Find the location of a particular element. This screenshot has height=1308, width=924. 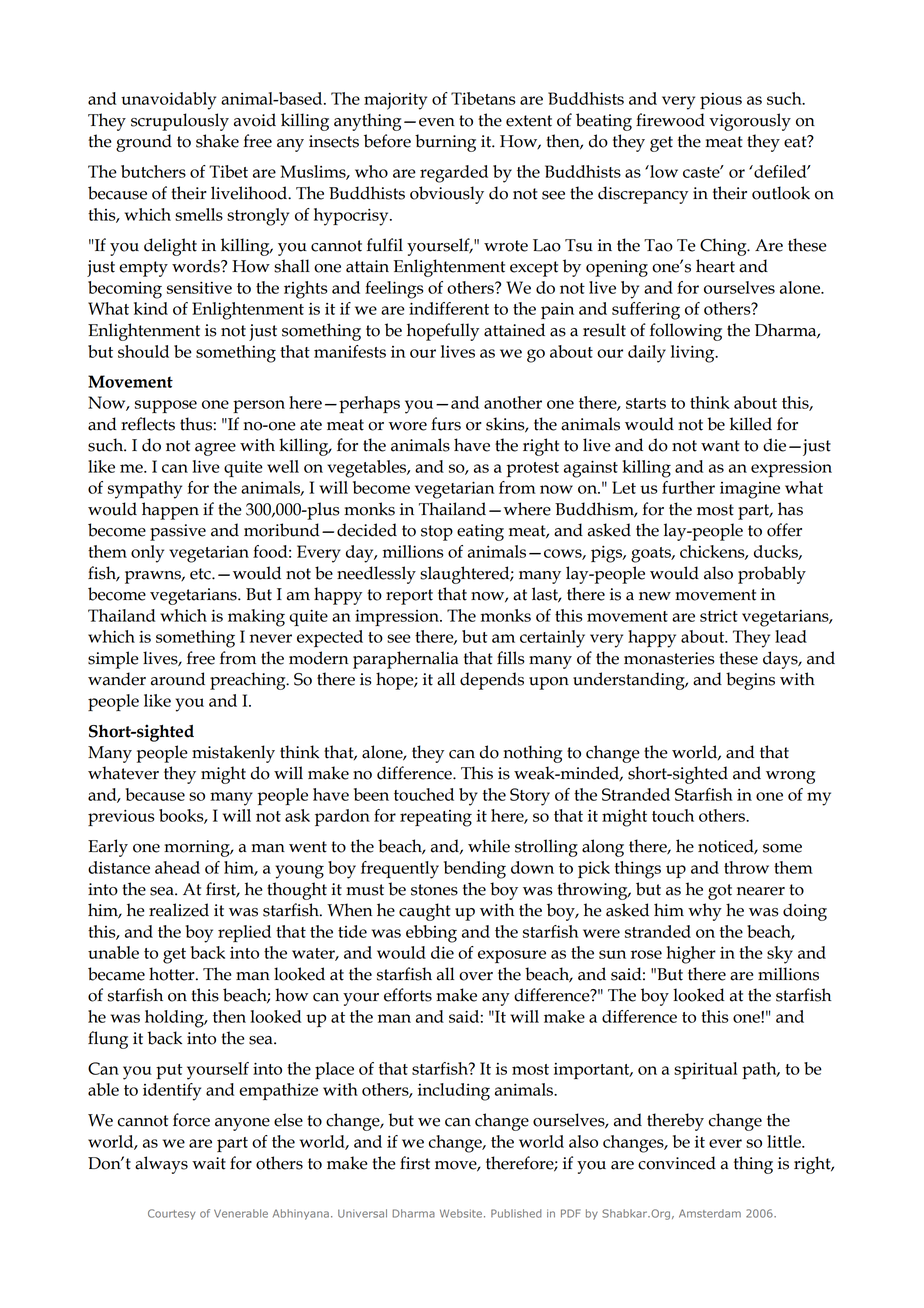

begins is located at coordinates (750, 681).
